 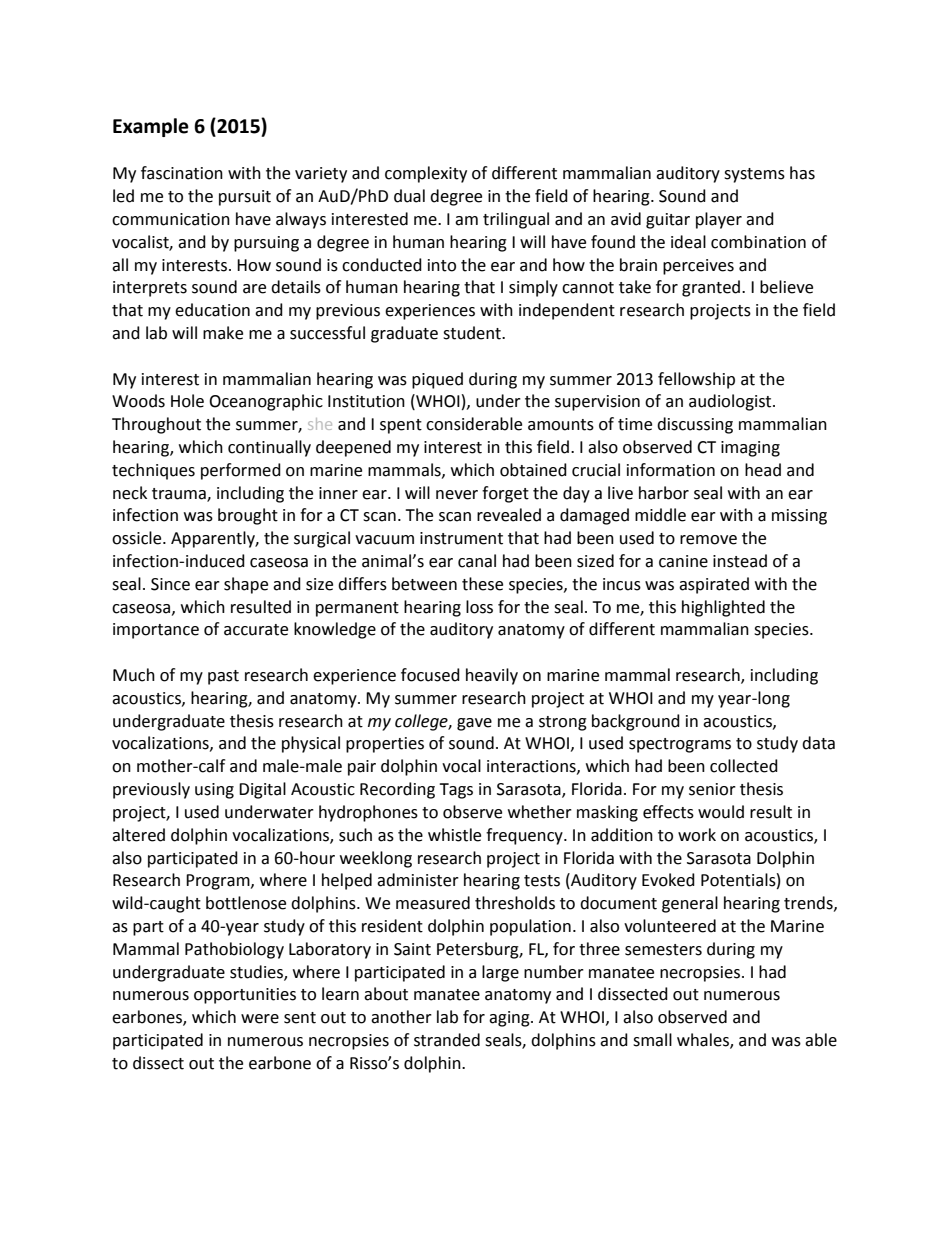 What do you see at coordinates (223, 677) in the image?
I see `past` at bounding box center [223, 677].
